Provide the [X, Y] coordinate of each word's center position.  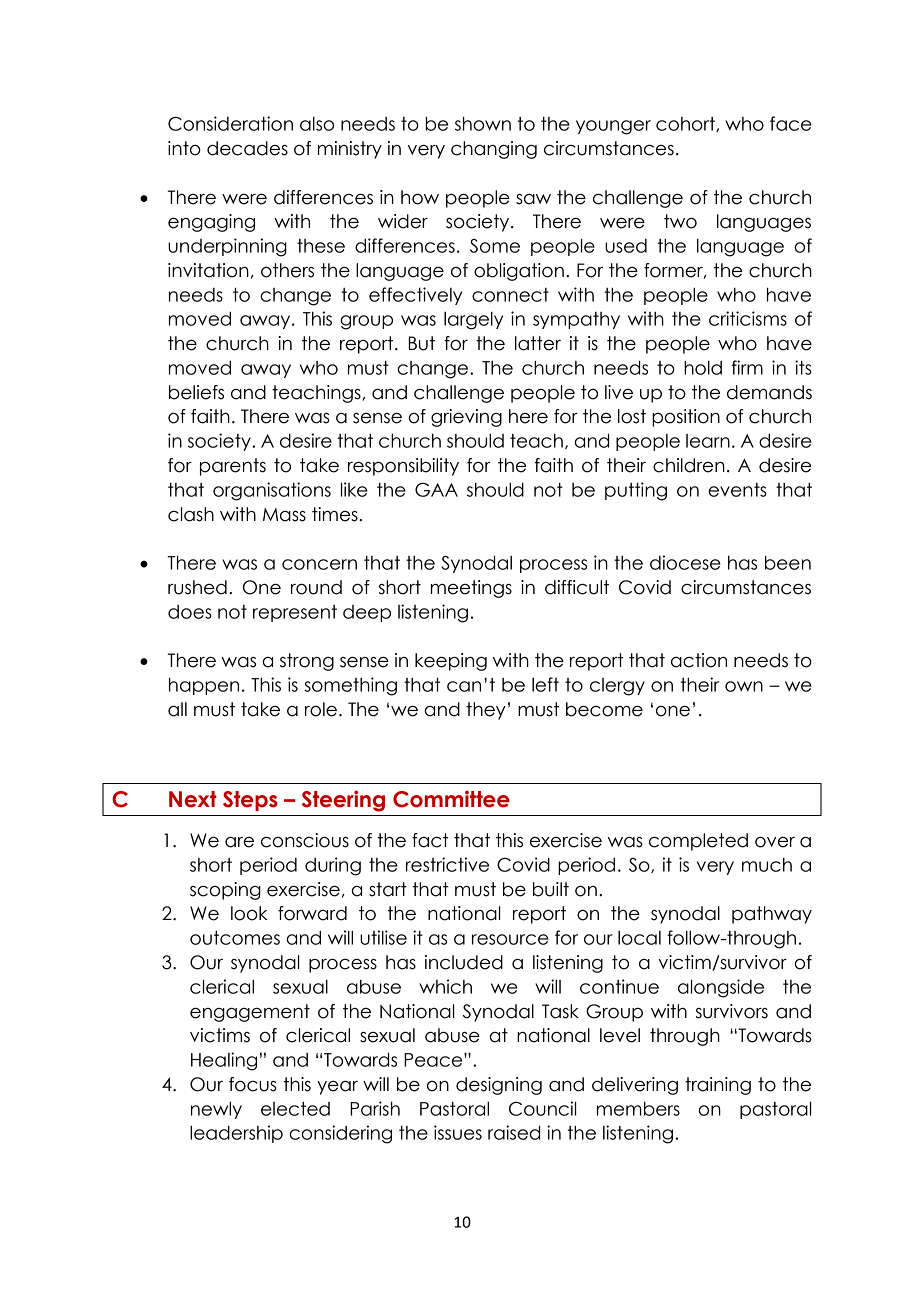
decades [247, 148]
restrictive [447, 864]
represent [295, 613]
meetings [471, 589]
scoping [225, 891]
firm [747, 367]
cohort [686, 124]
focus [253, 1084]
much [767, 865]
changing [494, 150]
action [699, 660]
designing [499, 1086]
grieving [466, 418]
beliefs [196, 392]
